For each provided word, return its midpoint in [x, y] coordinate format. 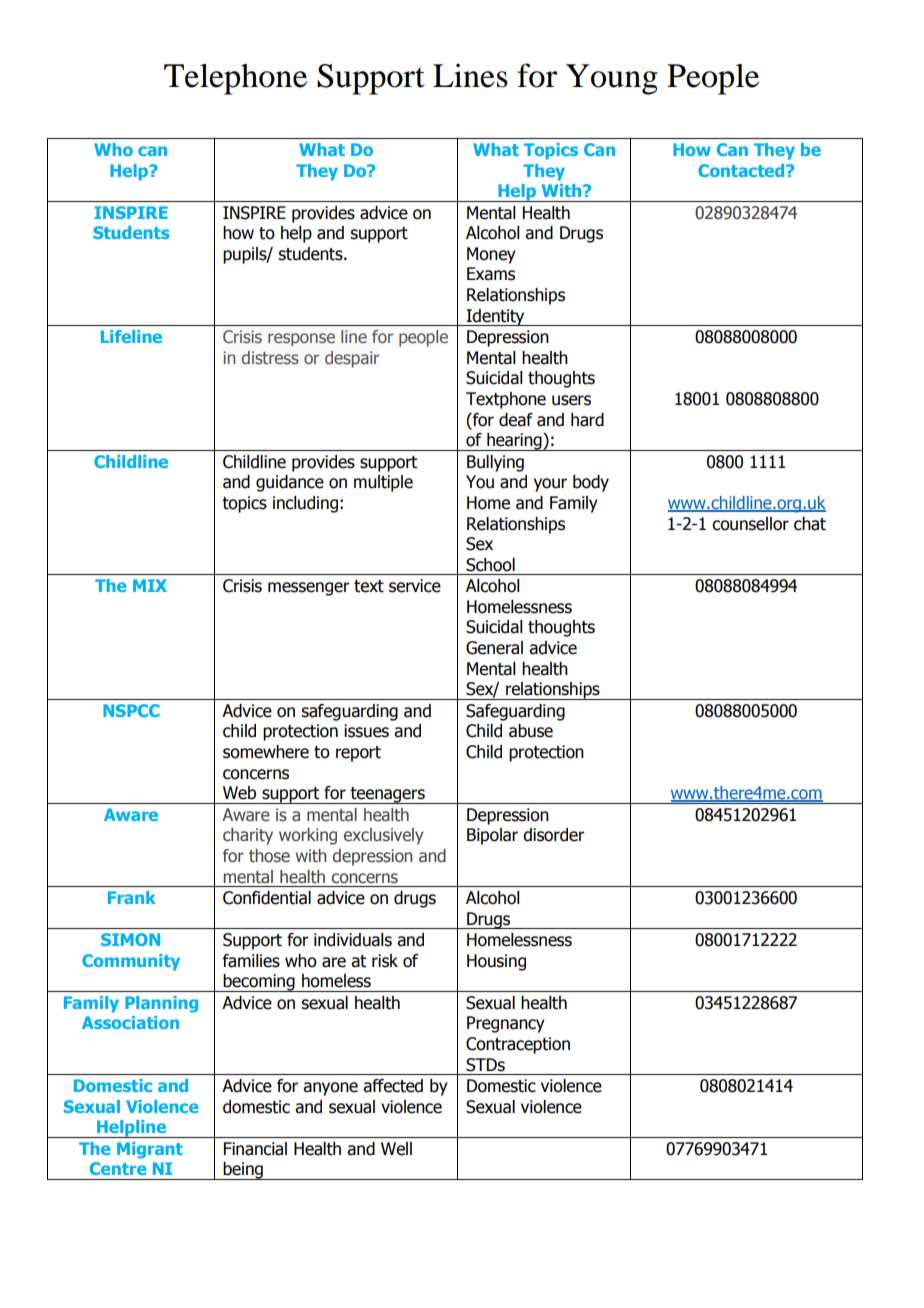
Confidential [267, 898]
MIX [150, 585]
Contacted [742, 170]
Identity [496, 317]
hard [587, 420]
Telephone [235, 79]
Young [612, 79]
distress [270, 357]
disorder [554, 835]
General [494, 648]
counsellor [750, 524]
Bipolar [492, 836]
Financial [255, 1149]
